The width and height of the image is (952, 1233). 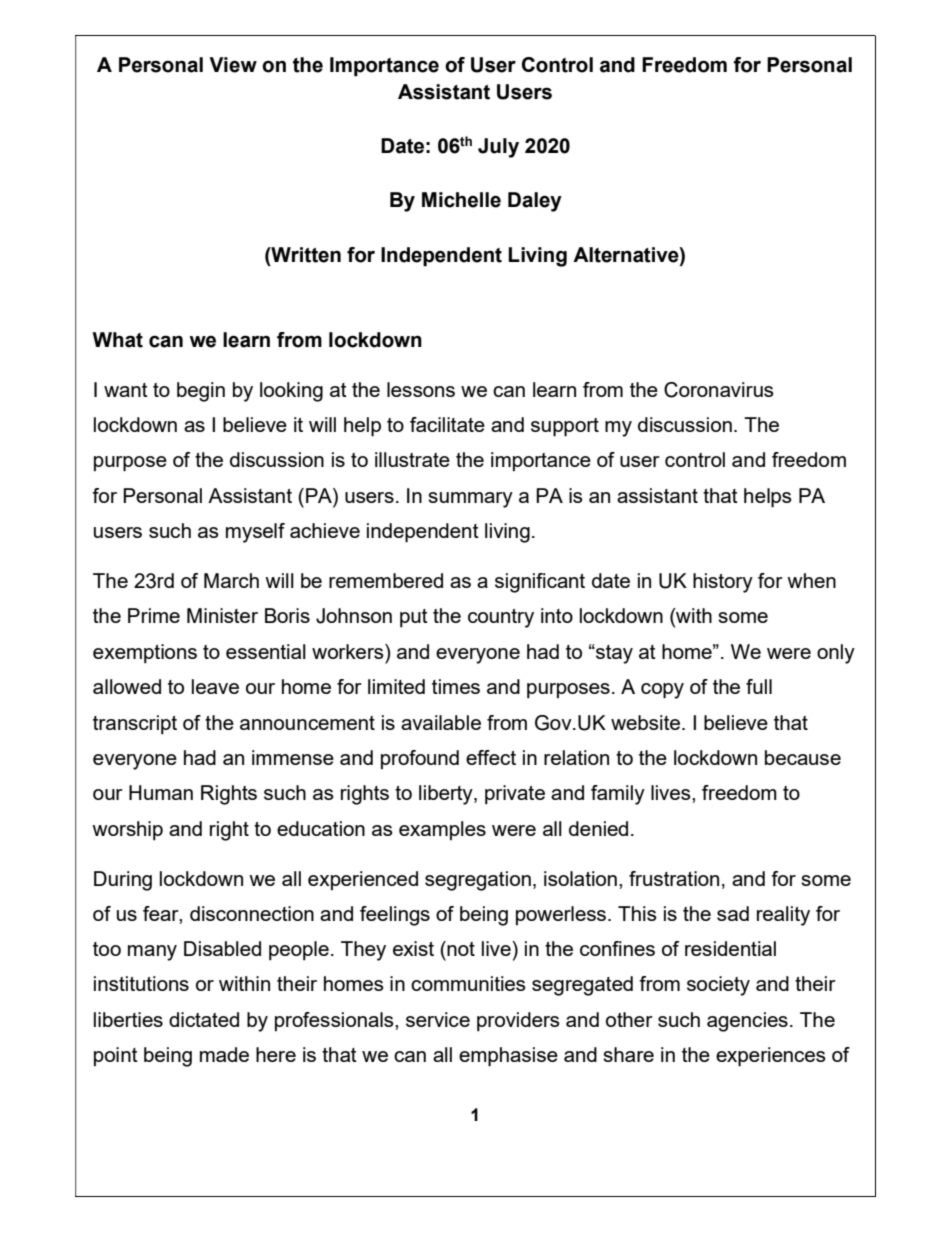 What do you see at coordinates (535, 202) in the image?
I see `Daley` at bounding box center [535, 202].
